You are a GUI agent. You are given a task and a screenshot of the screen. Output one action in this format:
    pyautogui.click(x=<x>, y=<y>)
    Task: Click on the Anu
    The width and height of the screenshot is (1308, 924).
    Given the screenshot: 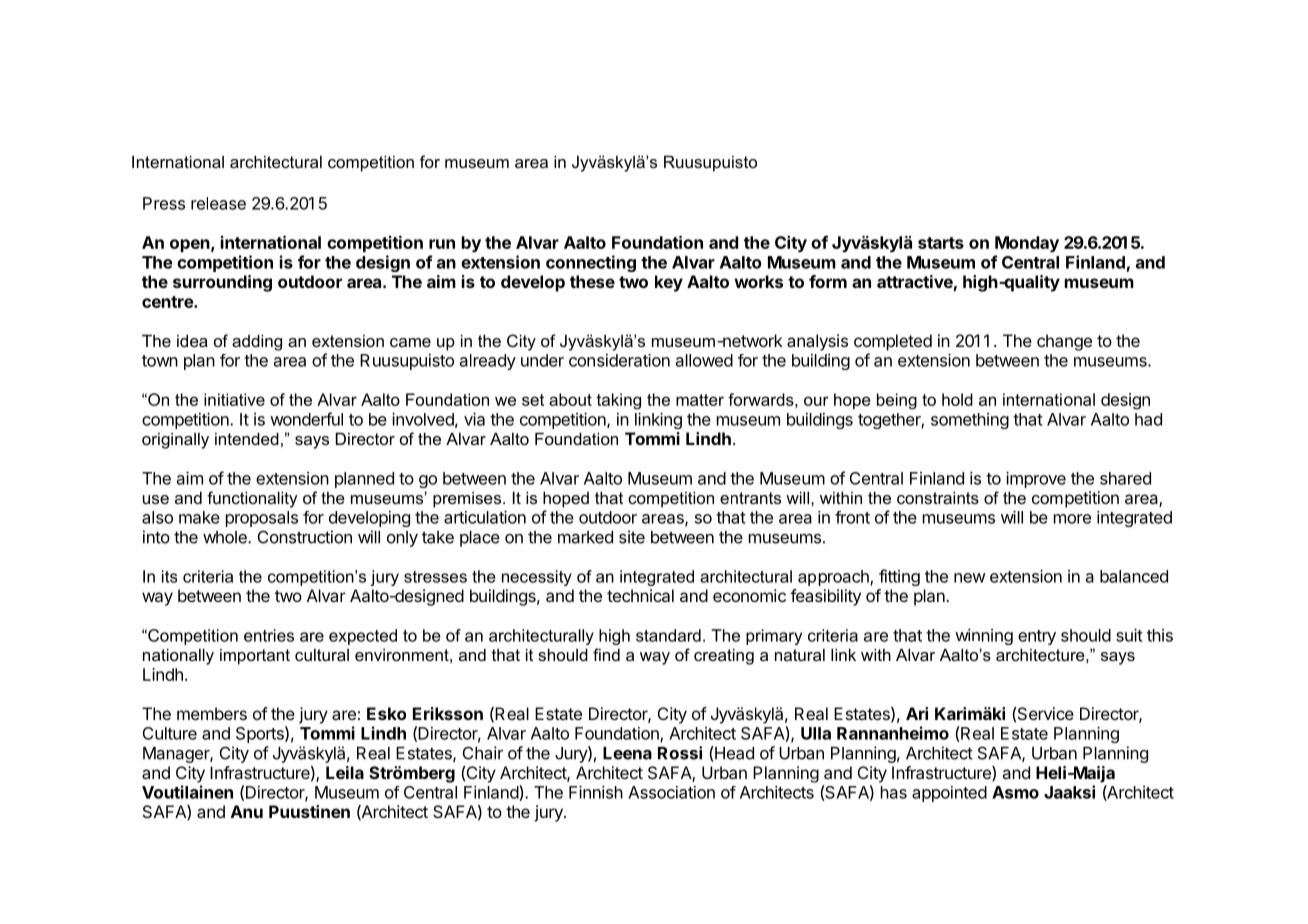 What is the action you would take?
    pyautogui.click(x=247, y=811)
